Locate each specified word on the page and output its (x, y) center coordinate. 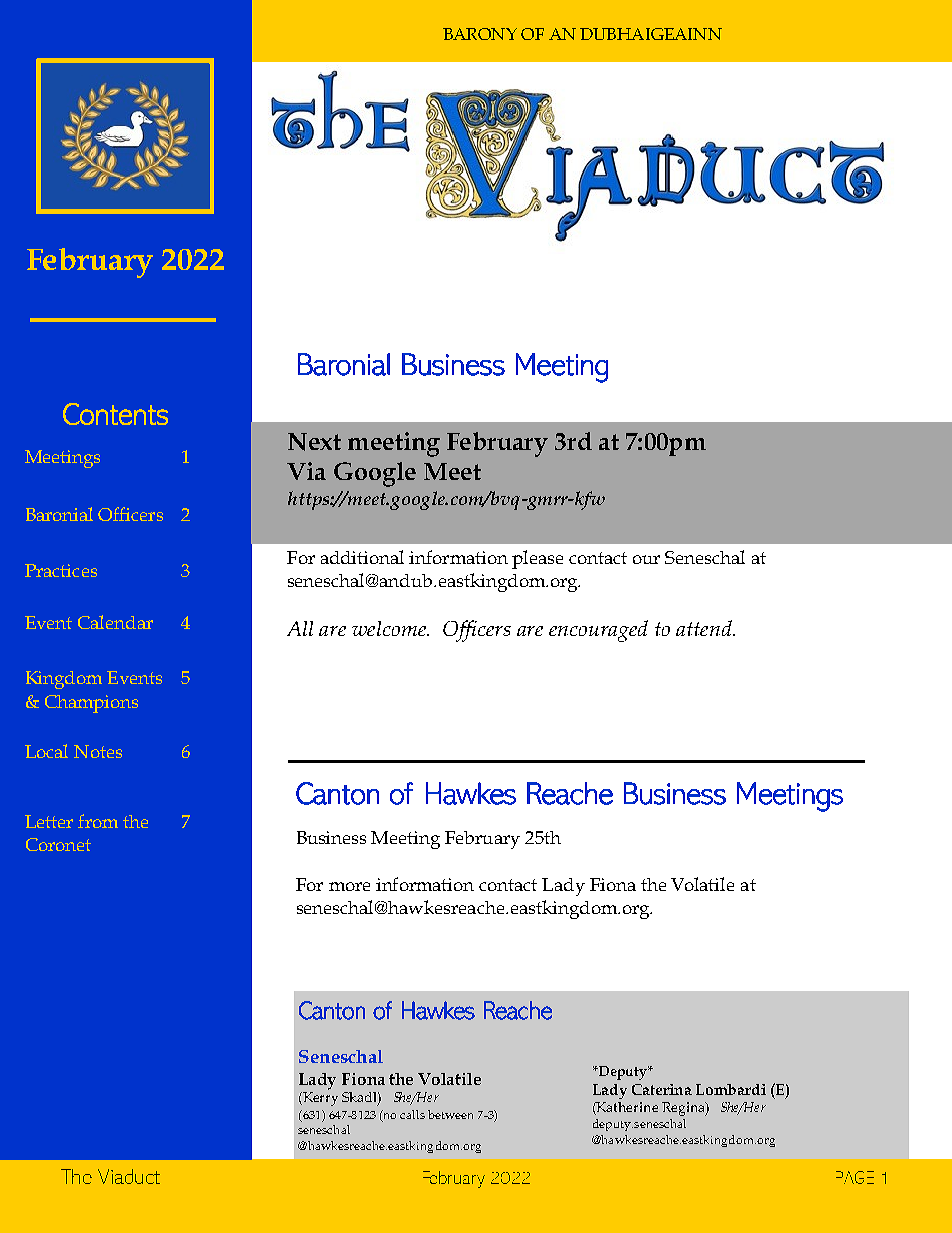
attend (705, 628)
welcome (390, 628)
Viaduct (129, 1176)
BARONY (480, 34)
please (537, 559)
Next (314, 442)
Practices (61, 570)
